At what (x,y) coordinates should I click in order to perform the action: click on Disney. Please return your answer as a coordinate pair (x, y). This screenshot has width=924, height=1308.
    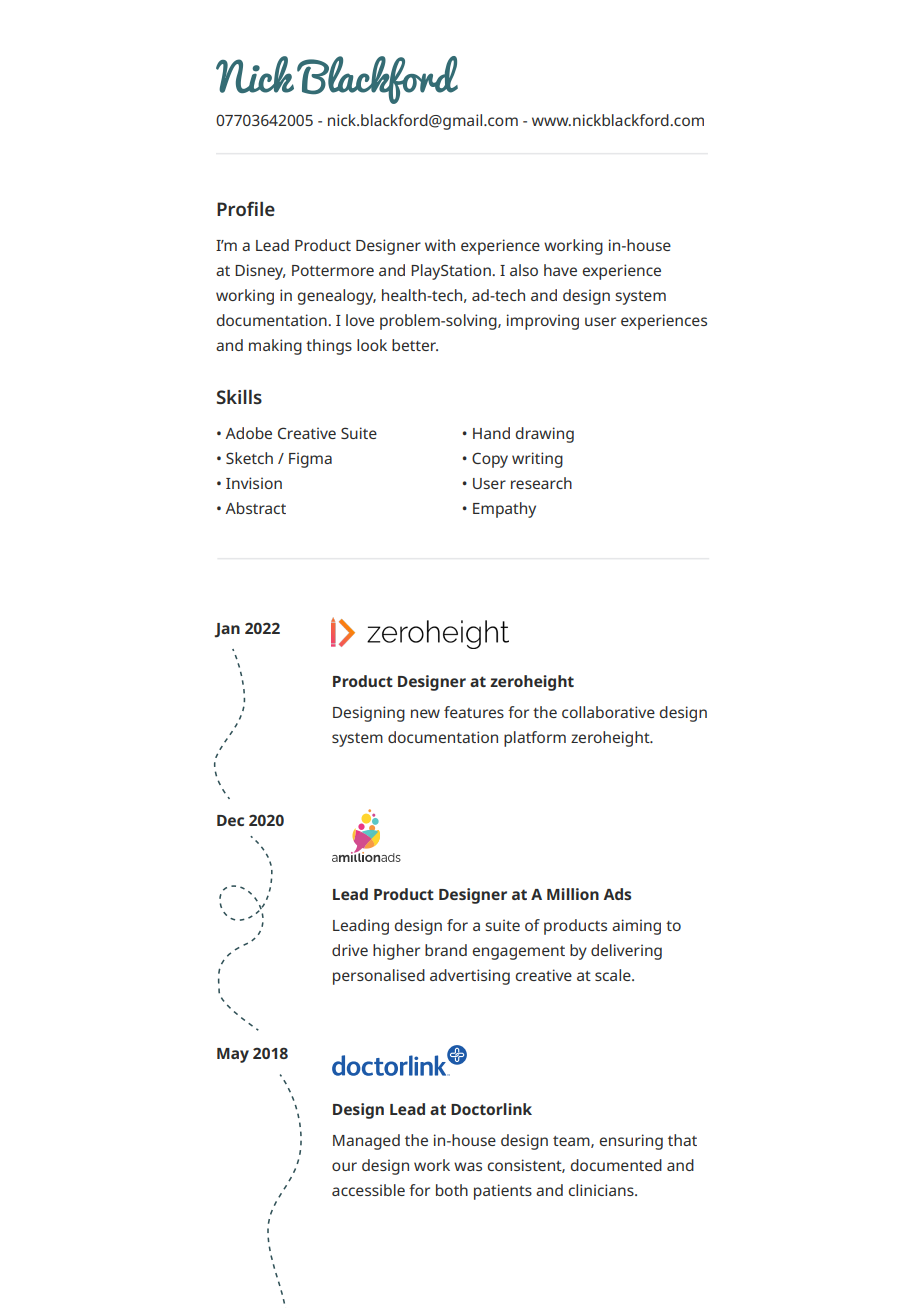
    Looking at the image, I should click on (260, 272).
